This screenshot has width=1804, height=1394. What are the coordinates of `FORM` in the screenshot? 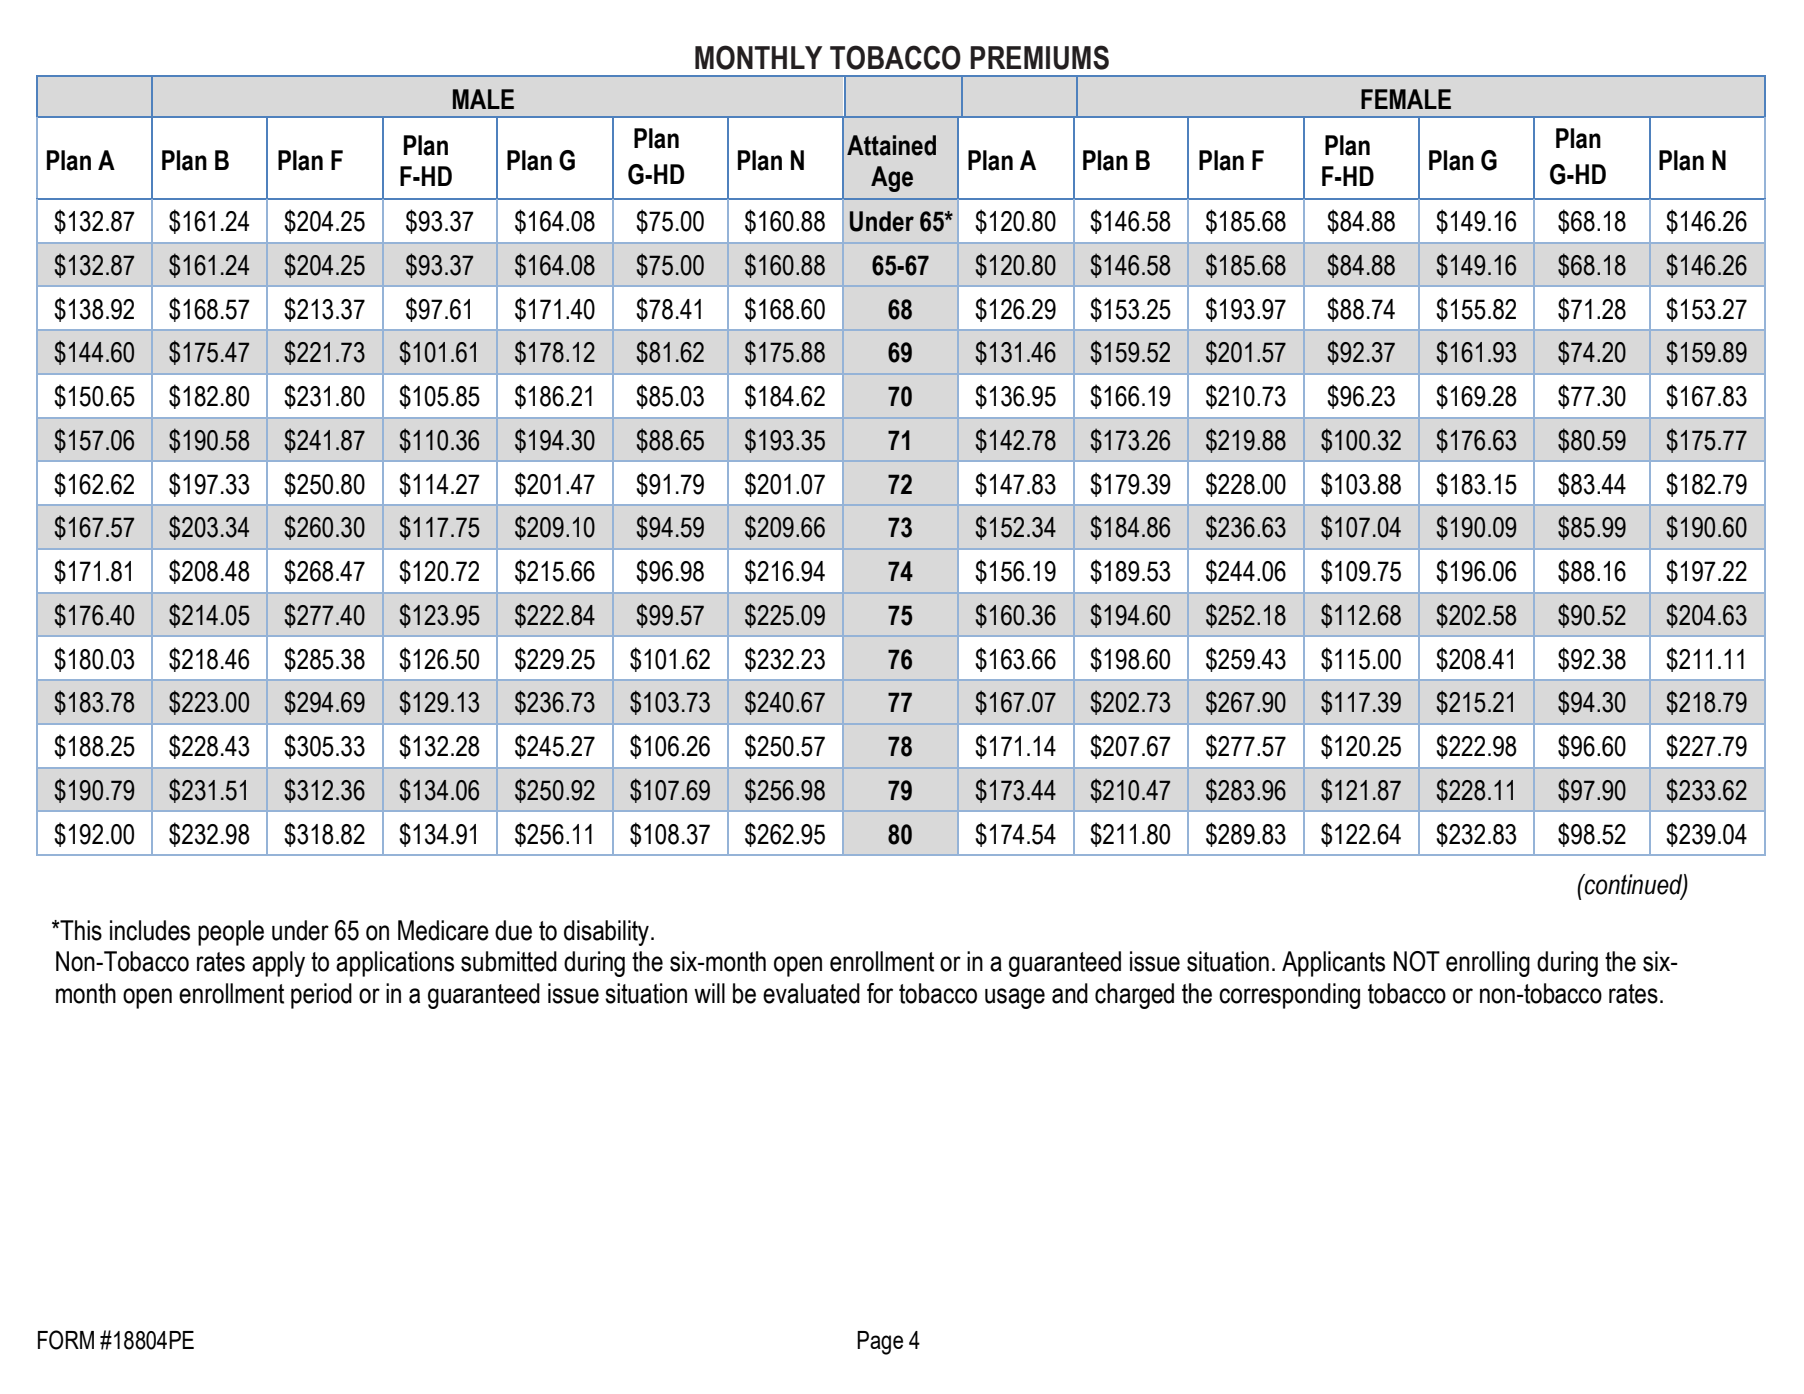 It's located at (66, 1340).
